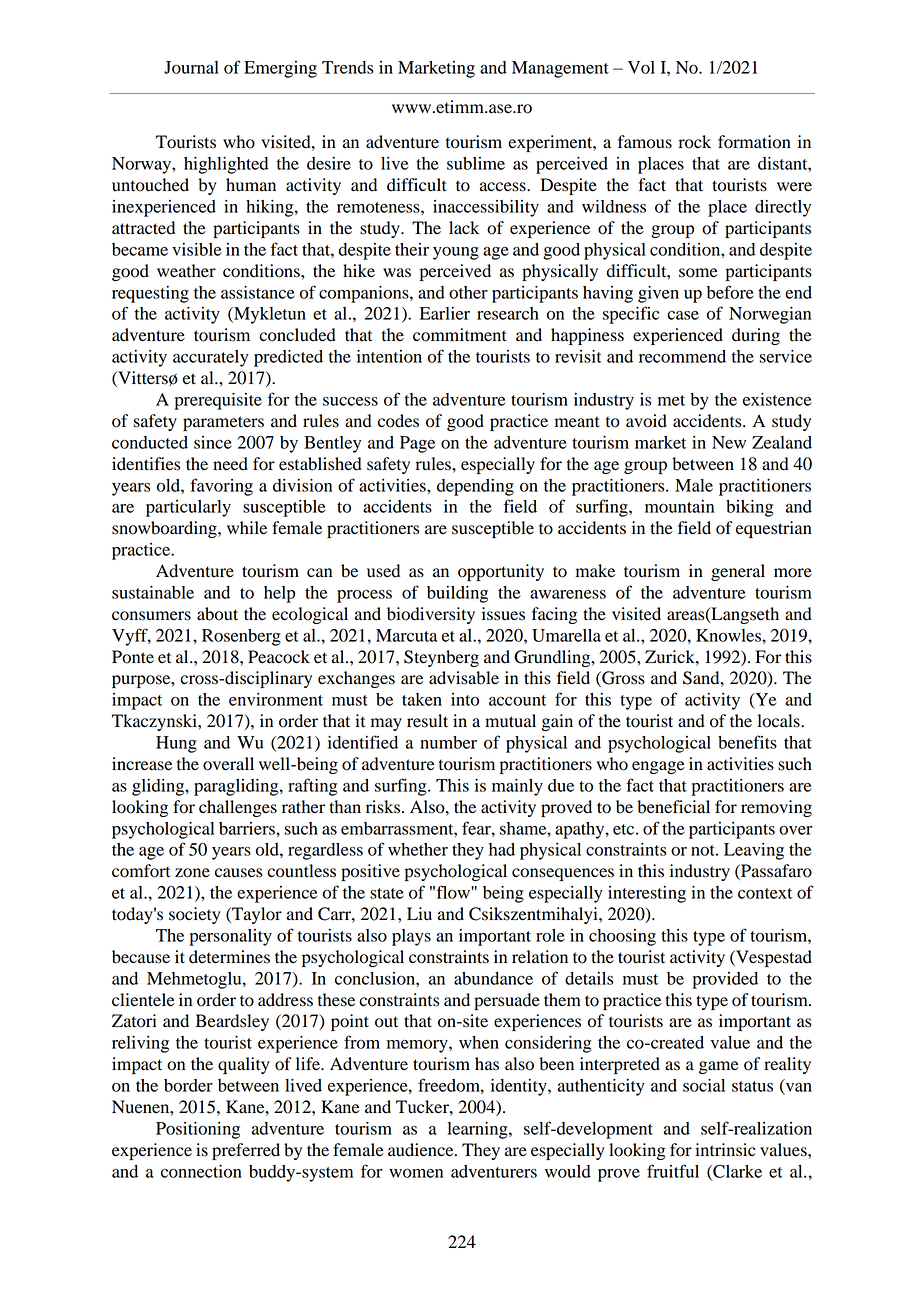 Image resolution: width=924 pixels, height=1308 pixels. What do you see at coordinates (476, 163) in the page?
I see `sublime` at bounding box center [476, 163].
